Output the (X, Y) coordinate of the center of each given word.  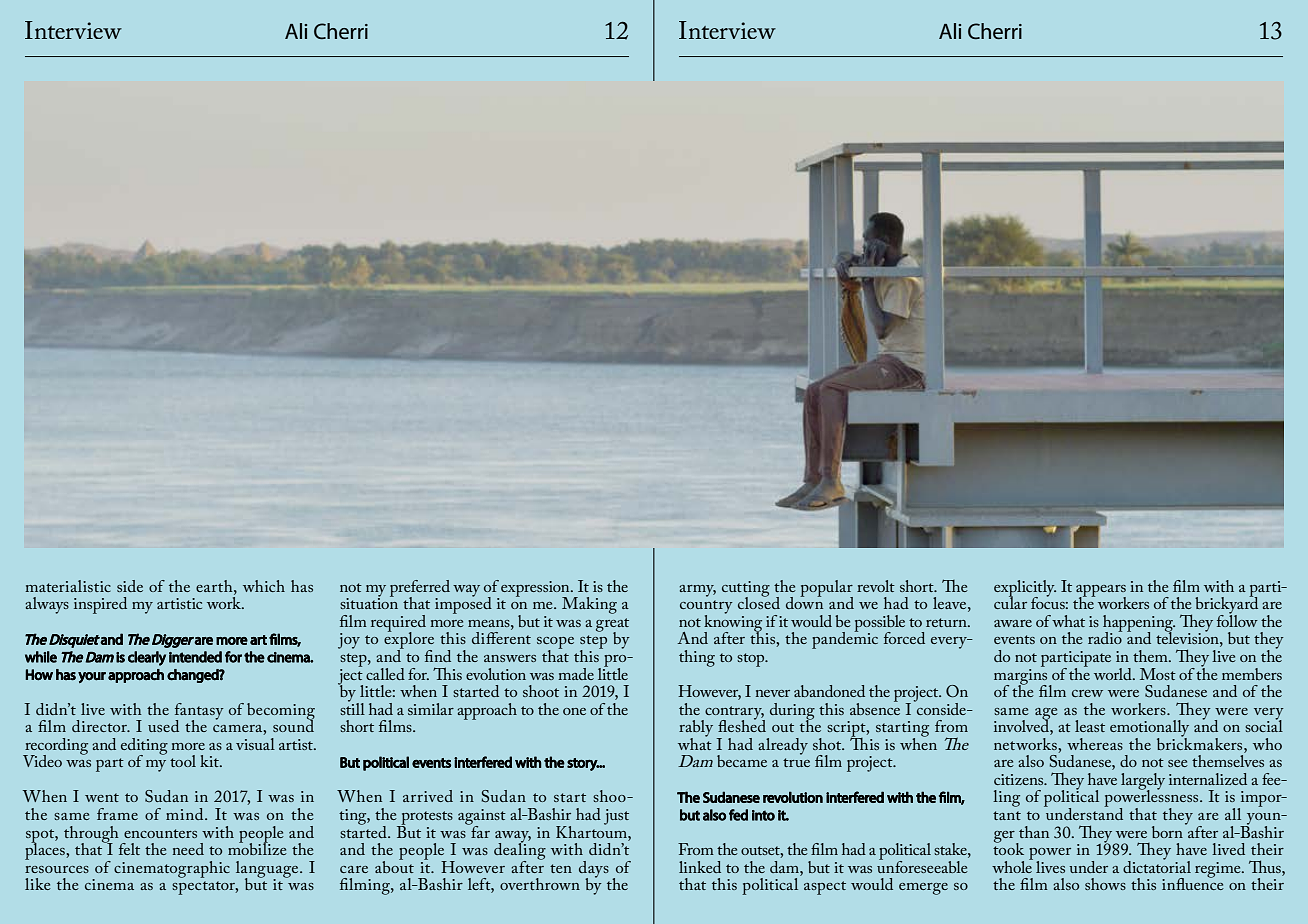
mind (186, 814)
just (616, 817)
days (594, 870)
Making (589, 605)
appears (1101, 592)
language (268, 870)
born (1167, 832)
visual (255, 744)
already (783, 746)
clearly (147, 658)
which (264, 586)
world (1114, 674)
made (576, 674)
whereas (1095, 744)
